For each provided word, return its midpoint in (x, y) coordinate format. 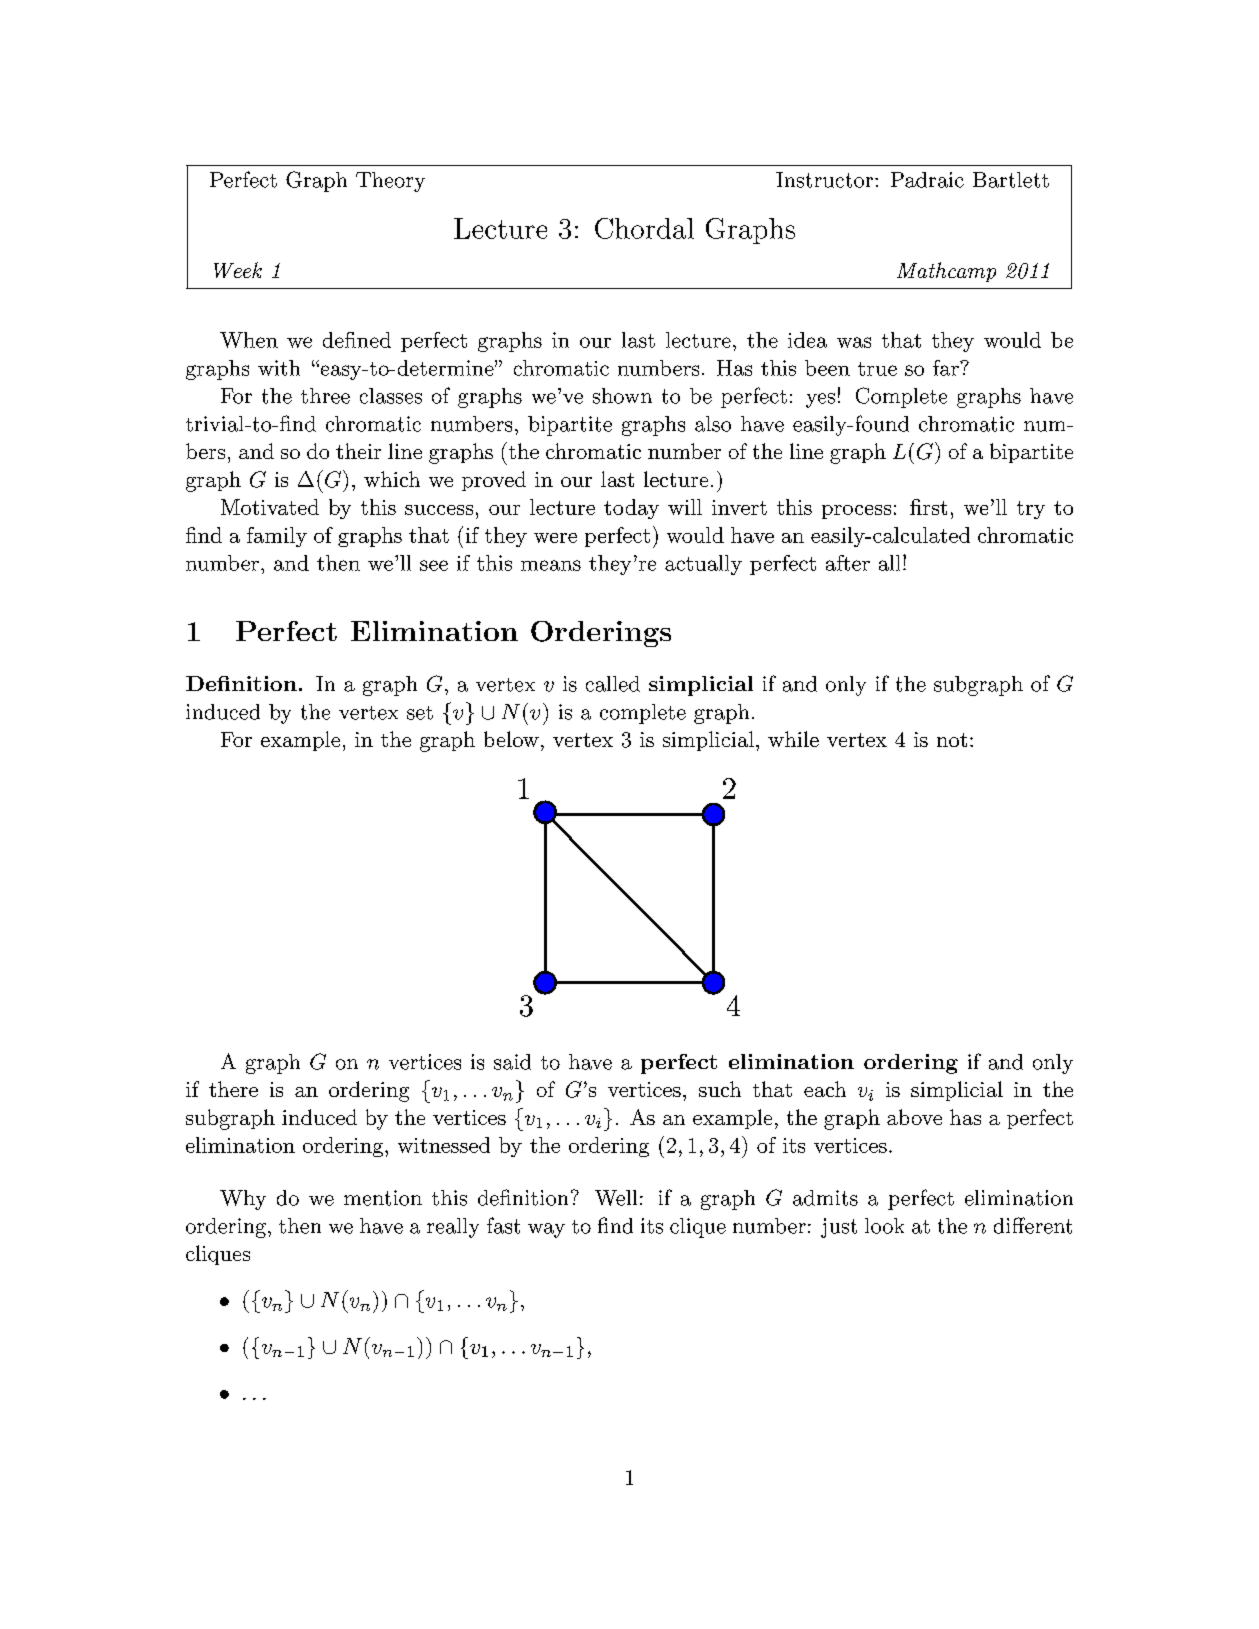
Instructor (824, 180)
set (420, 713)
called (613, 684)
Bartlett (1011, 180)
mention (383, 1198)
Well (616, 1198)
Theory (390, 182)
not (952, 740)
